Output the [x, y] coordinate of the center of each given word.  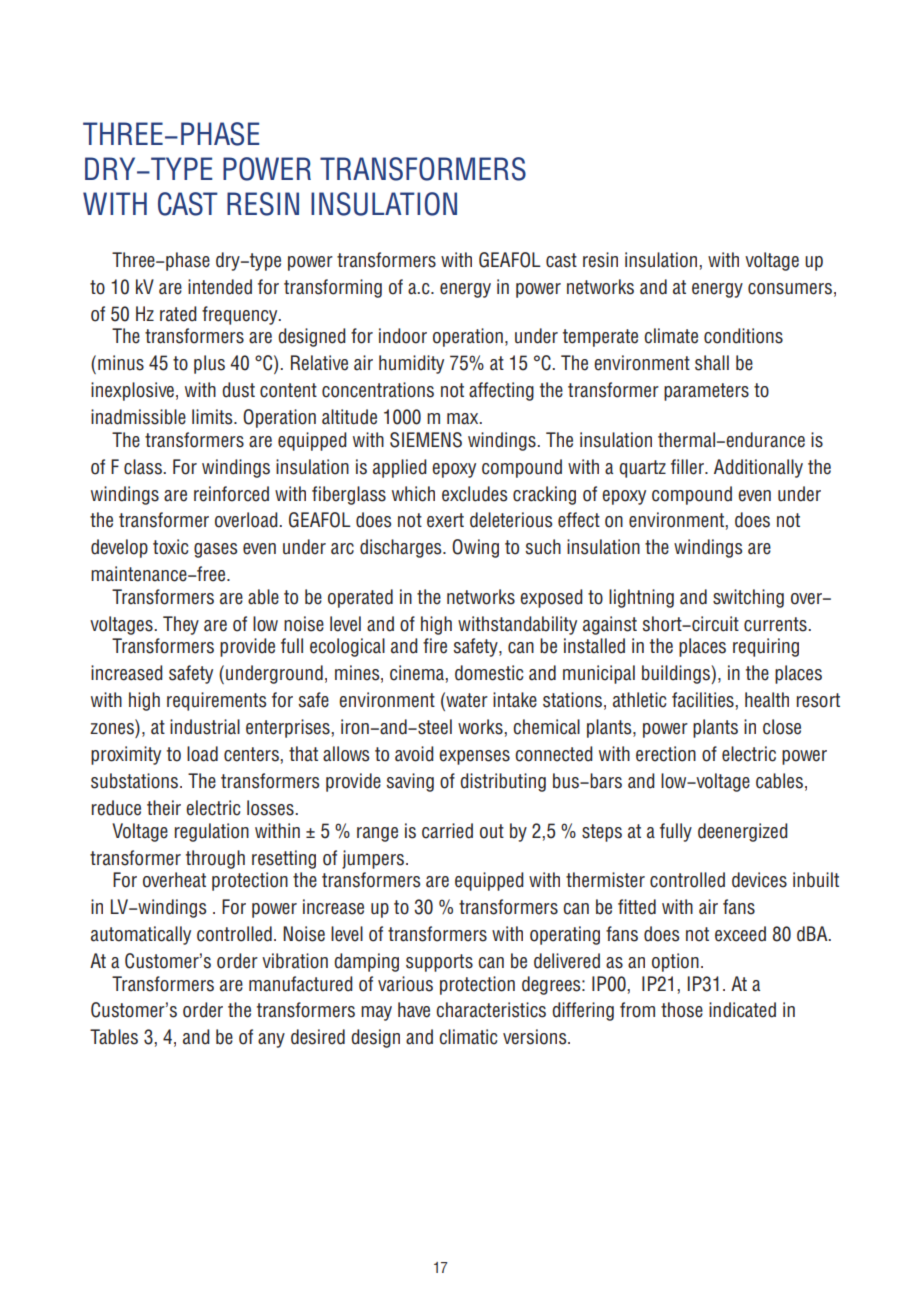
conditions [743, 336]
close [782, 727]
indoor [403, 336]
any [271, 1040]
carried [447, 831]
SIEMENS [426, 440]
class [144, 467]
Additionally [758, 468]
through [215, 859]
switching [748, 598]
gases [215, 550]
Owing [475, 548]
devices [759, 880]
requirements [216, 701]
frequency [241, 315]
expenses [474, 757]
